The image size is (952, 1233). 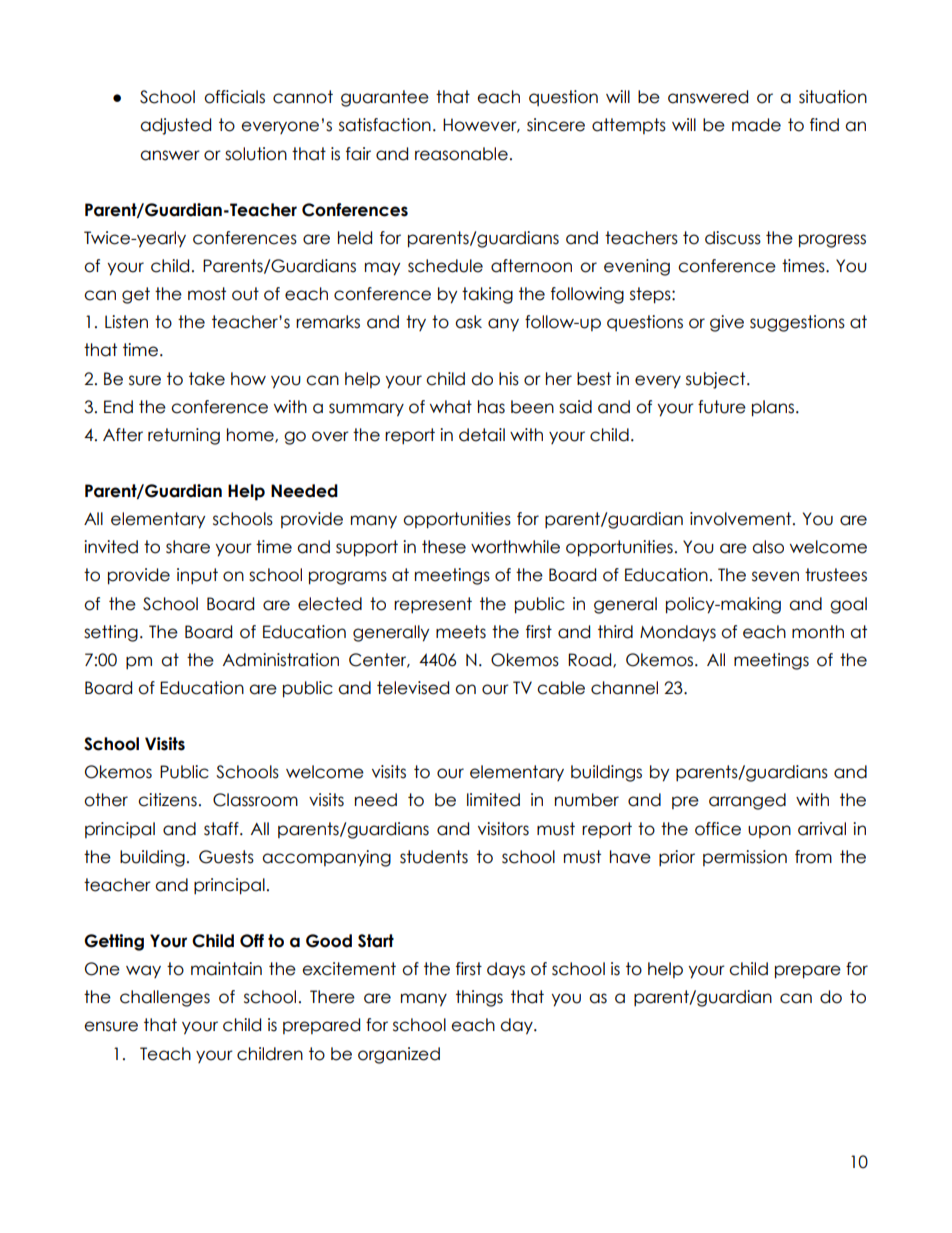 I want to click on challenges, so click(x=165, y=998).
